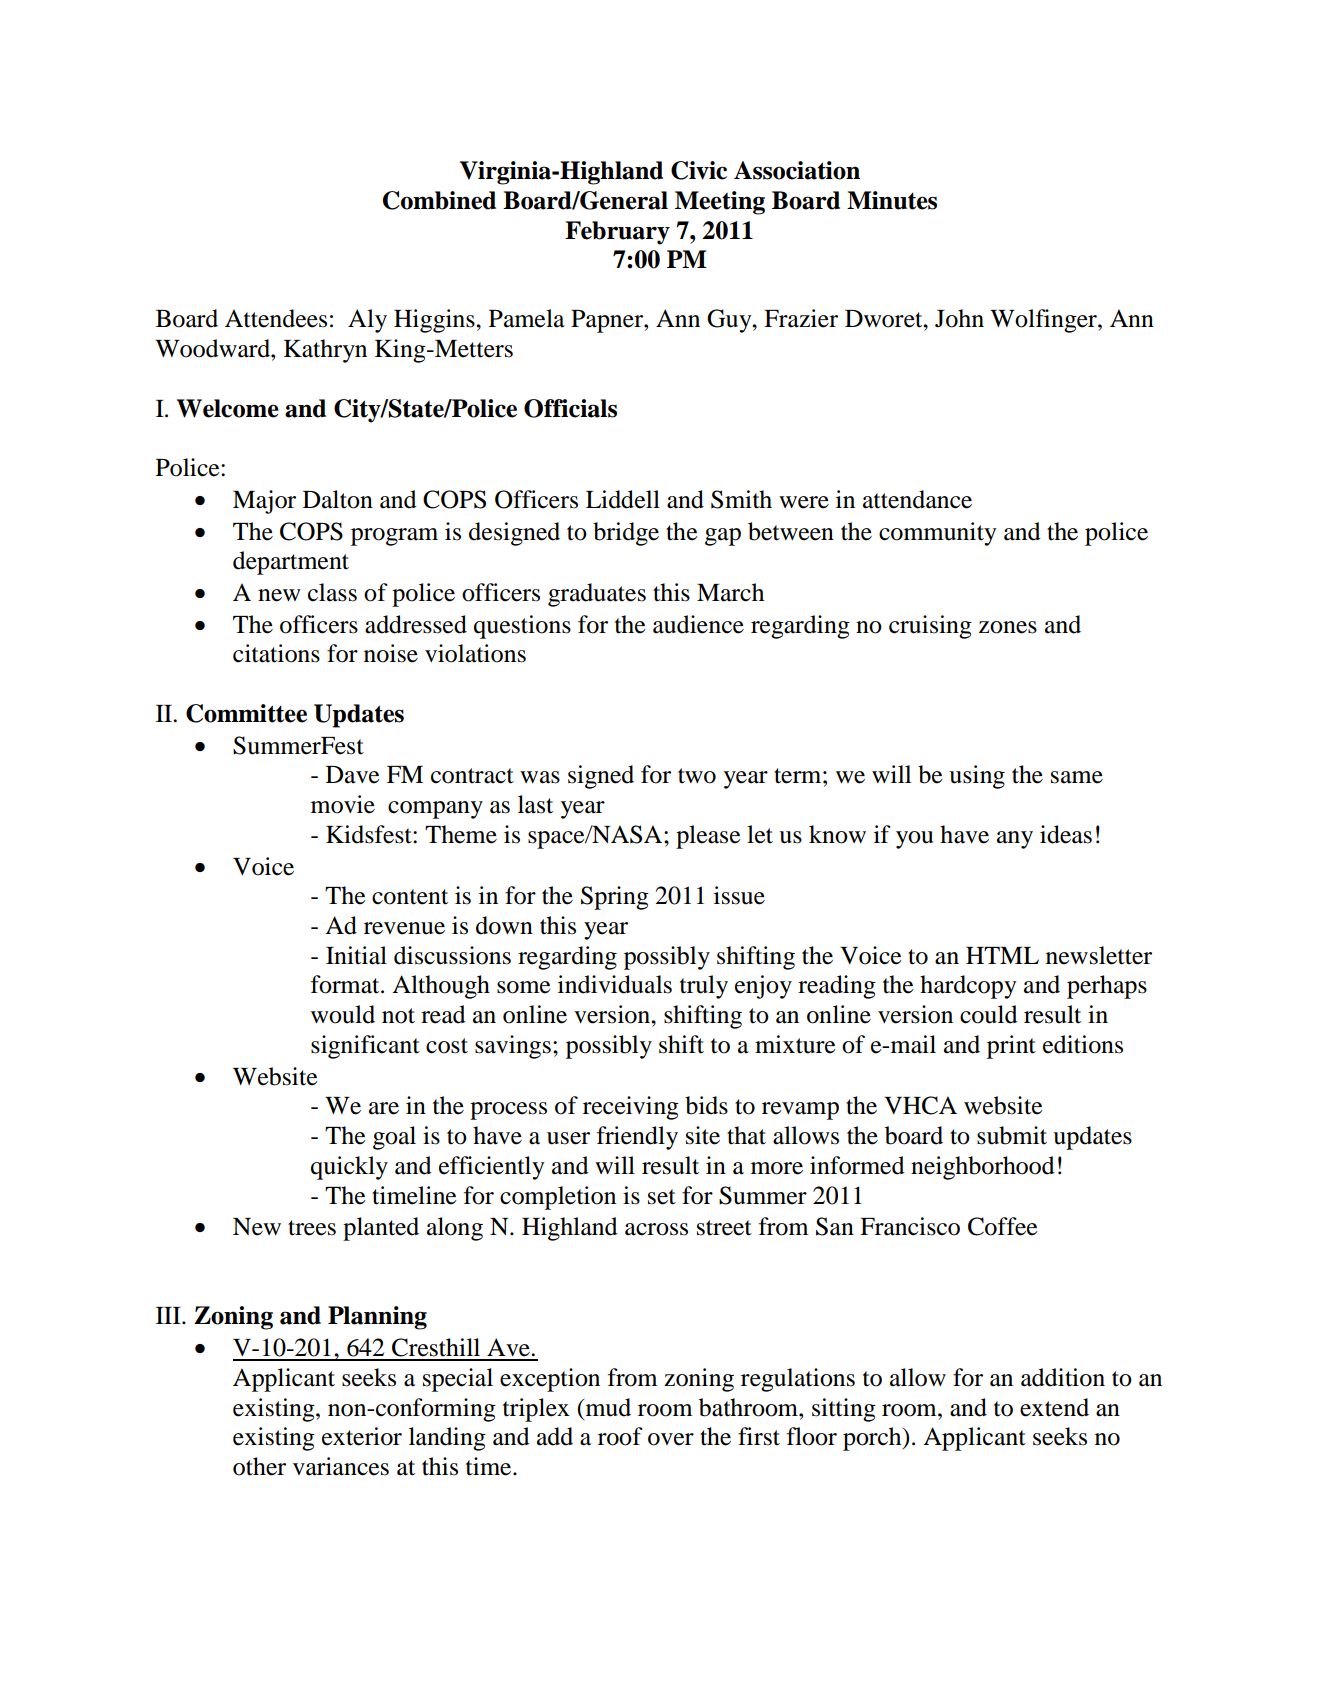 The width and height of the image is (1320, 1708). I want to click on movie, so click(343, 804).
